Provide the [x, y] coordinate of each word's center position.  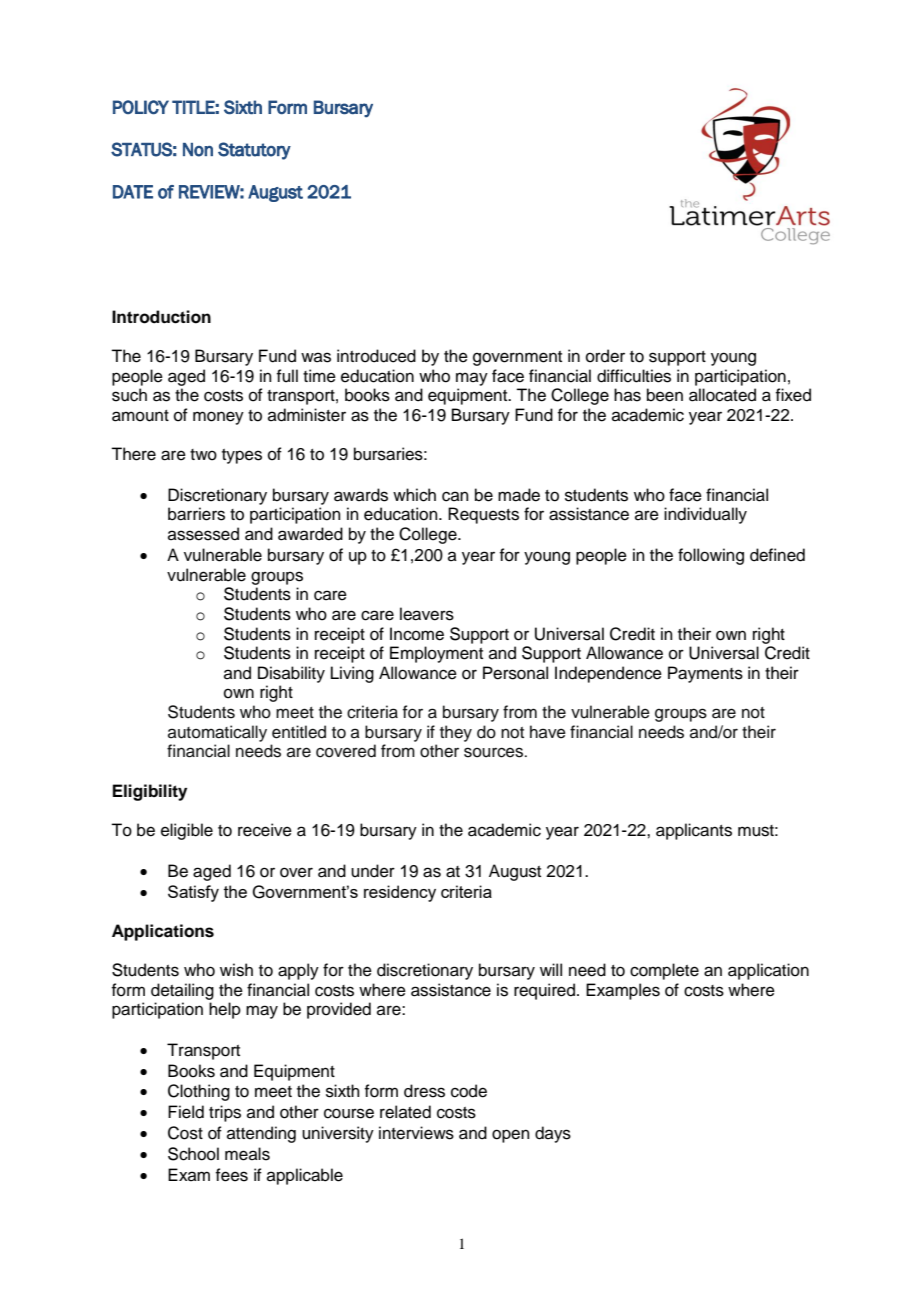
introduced [376, 356]
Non [198, 150]
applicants [694, 831]
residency [400, 893]
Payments [705, 674]
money [218, 418]
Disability [291, 674]
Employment [436, 654]
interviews [416, 1133]
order [605, 356]
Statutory [254, 151]
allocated [722, 395]
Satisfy [193, 893]
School [193, 1154]
